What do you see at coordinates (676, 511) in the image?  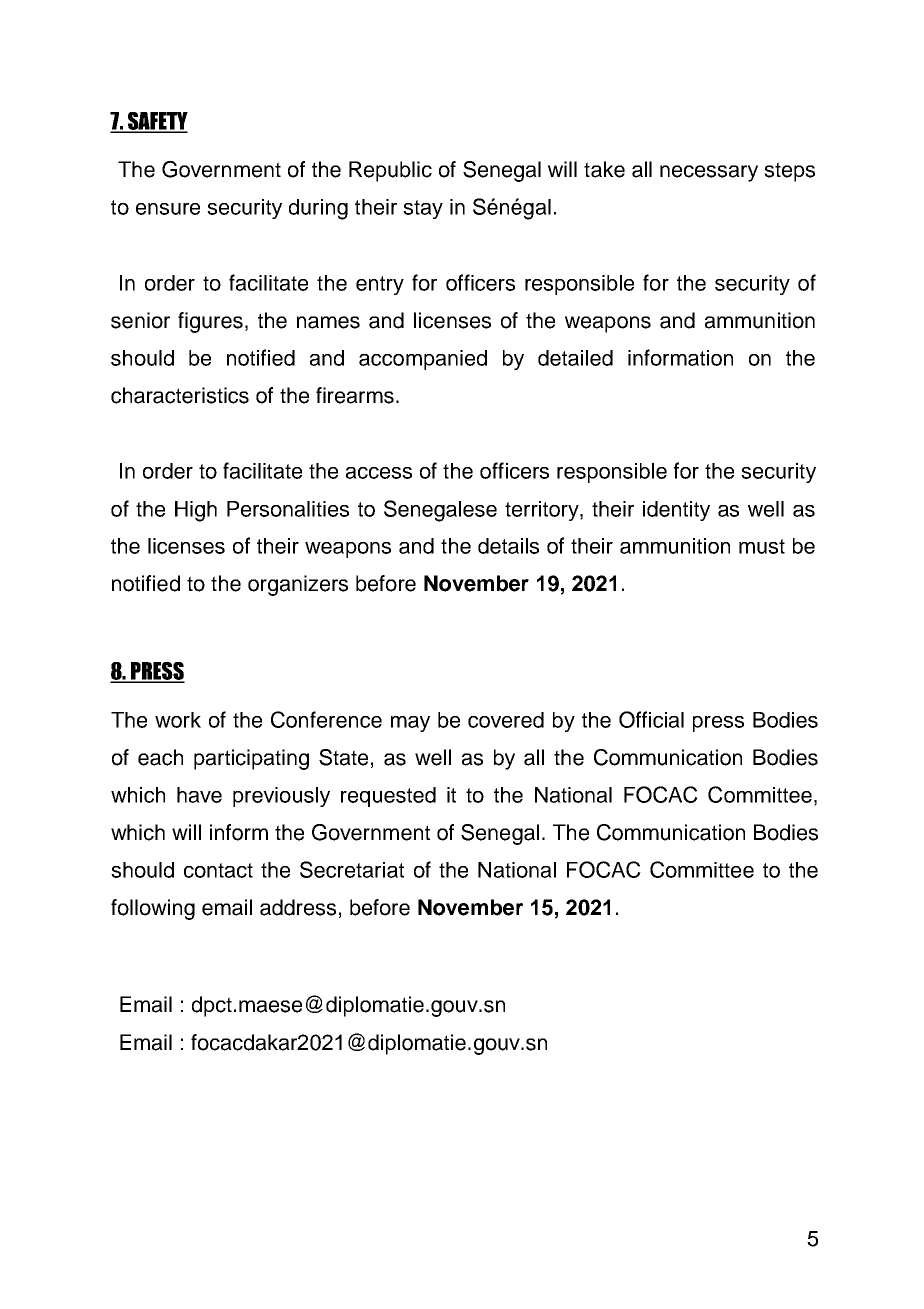 I see `identity` at bounding box center [676, 511].
